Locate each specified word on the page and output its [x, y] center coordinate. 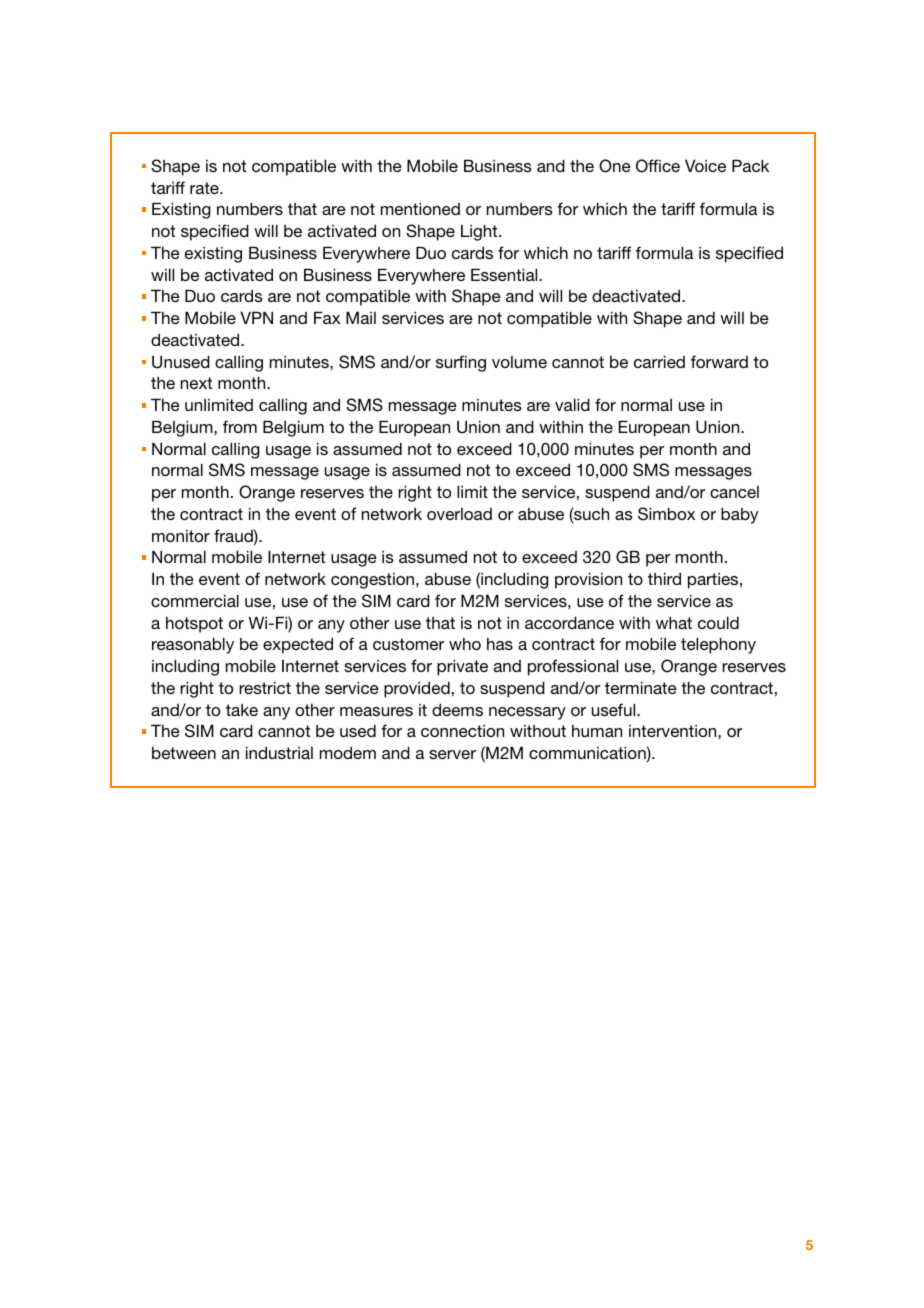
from [240, 426]
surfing [461, 363]
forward [719, 361]
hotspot [194, 625]
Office [658, 166]
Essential [505, 274]
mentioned [420, 208]
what [674, 622]
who [465, 644]
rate [205, 188]
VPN [256, 317]
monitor [181, 536]
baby [739, 515]
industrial [279, 752]
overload [459, 514]
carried [659, 361]
